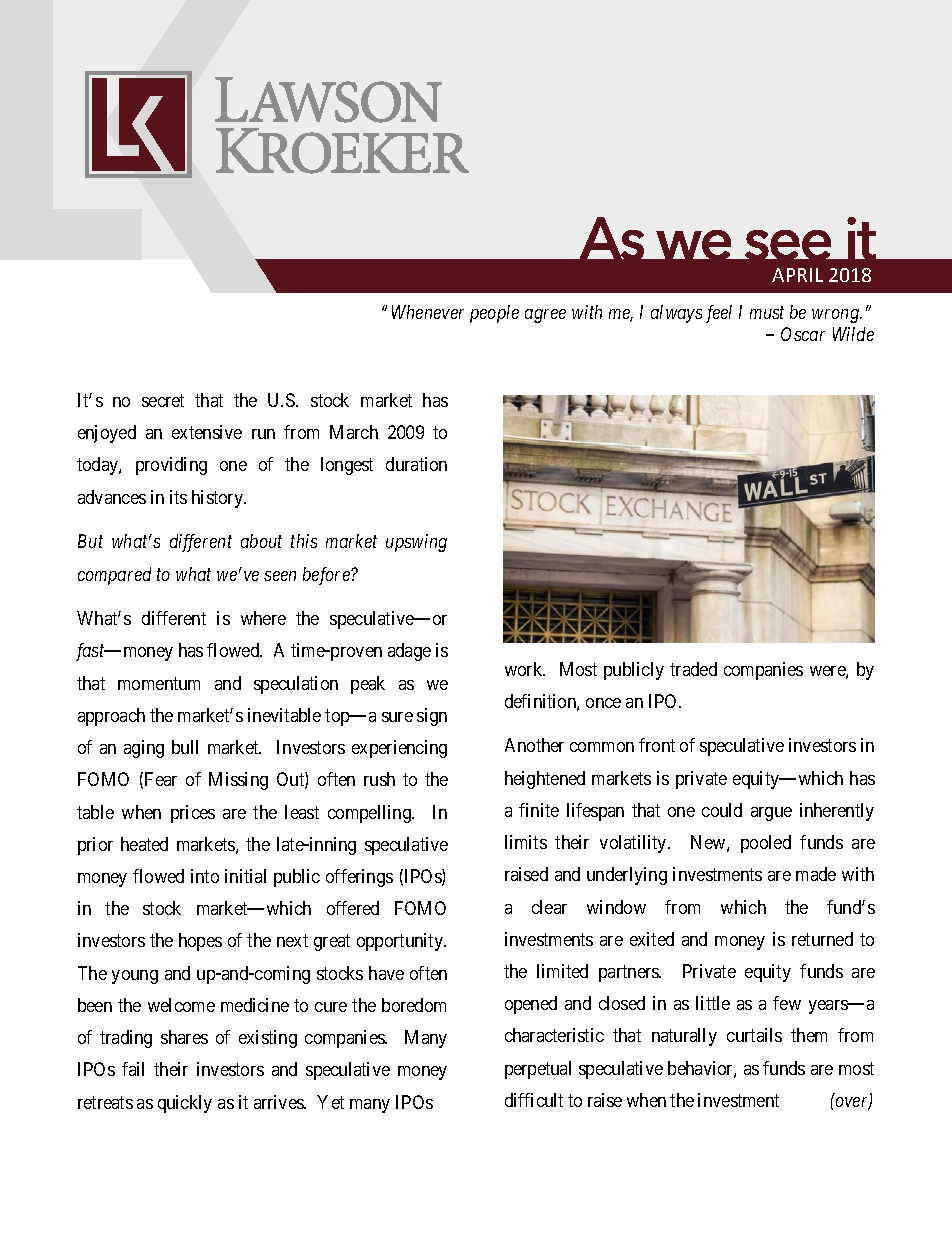  Describe the element at coordinates (171, 466) in the screenshot. I see `providing` at that location.
